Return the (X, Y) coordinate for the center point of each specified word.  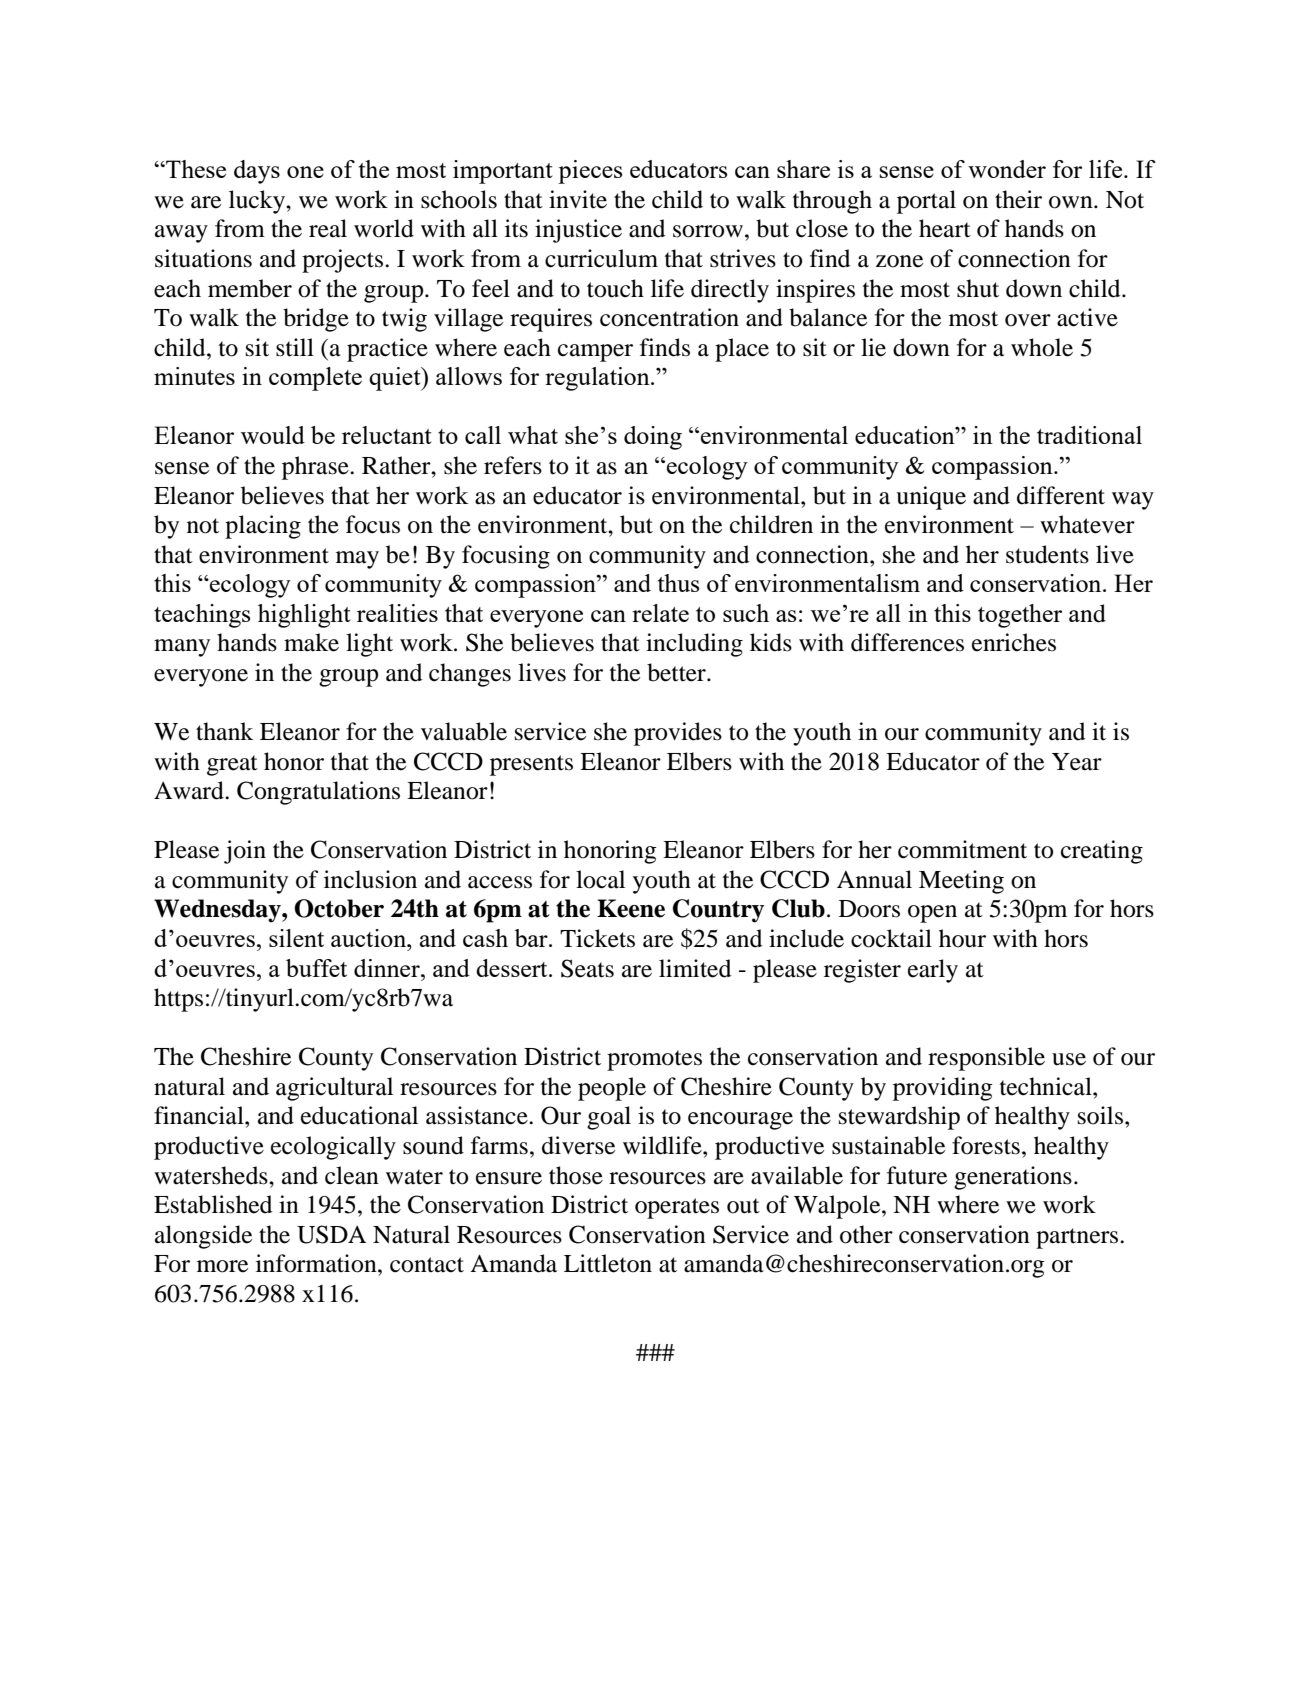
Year (1077, 762)
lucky (258, 202)
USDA (331, 1234)
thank (224, 731)
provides (678, 734)
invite (578, 199)
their (1018, 199)
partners (1078, 1238)
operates (677, 1208)
